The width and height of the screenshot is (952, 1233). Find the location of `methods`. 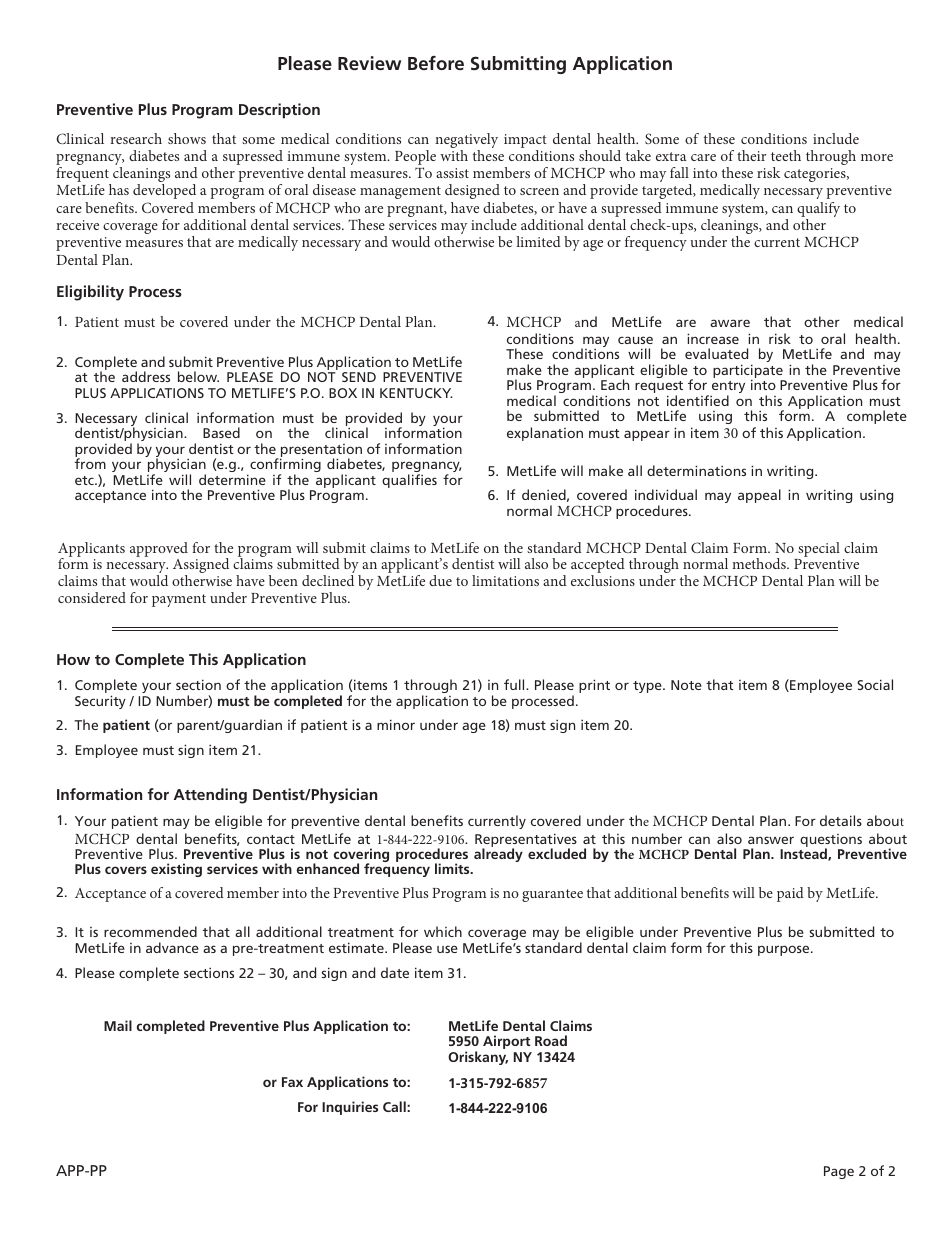

methods is located at coordinates (760, 563).
